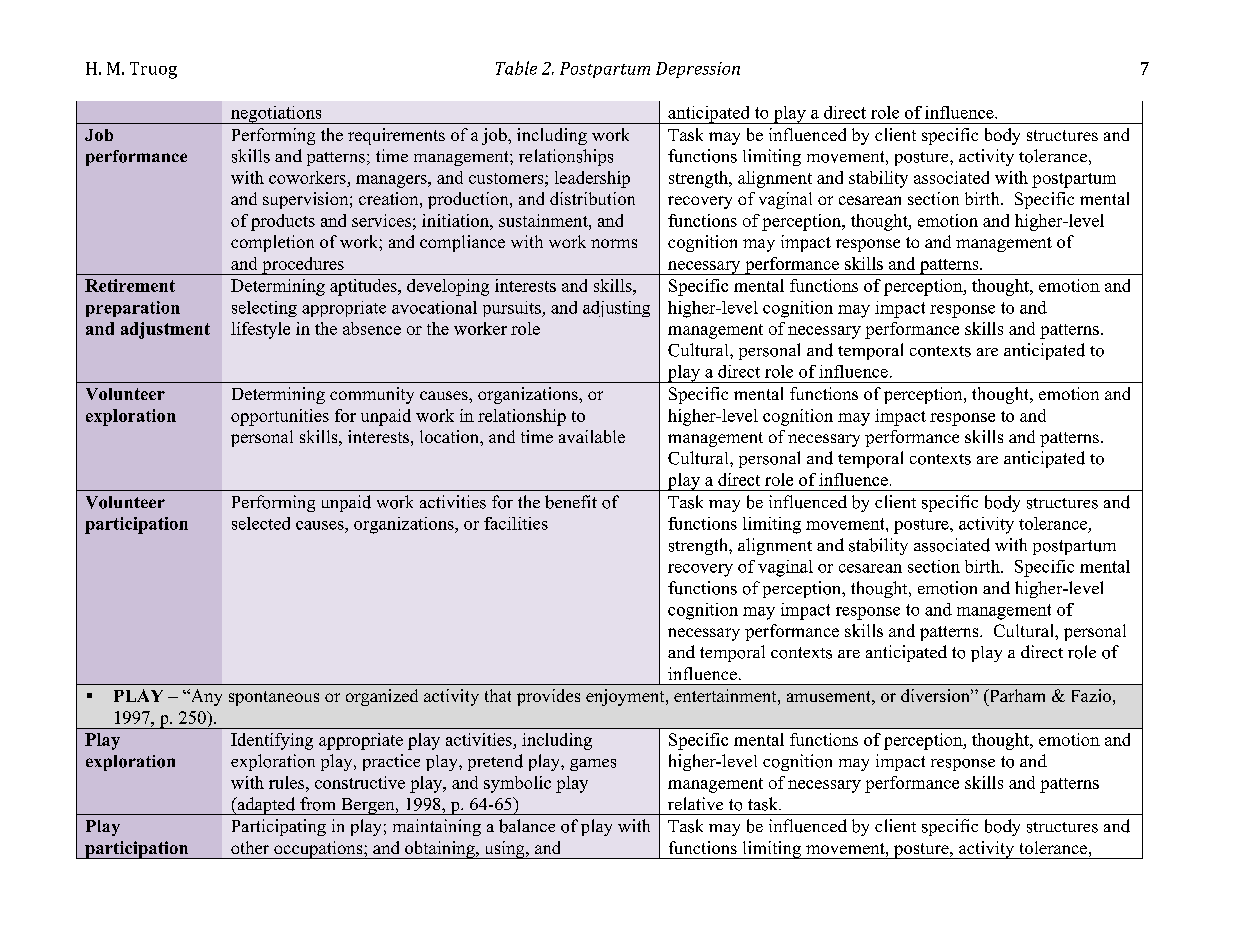 The image size is (1233, 952). Describe the element at coordinates (698, 70) in the screenshot. I see `Depression` at that location.
